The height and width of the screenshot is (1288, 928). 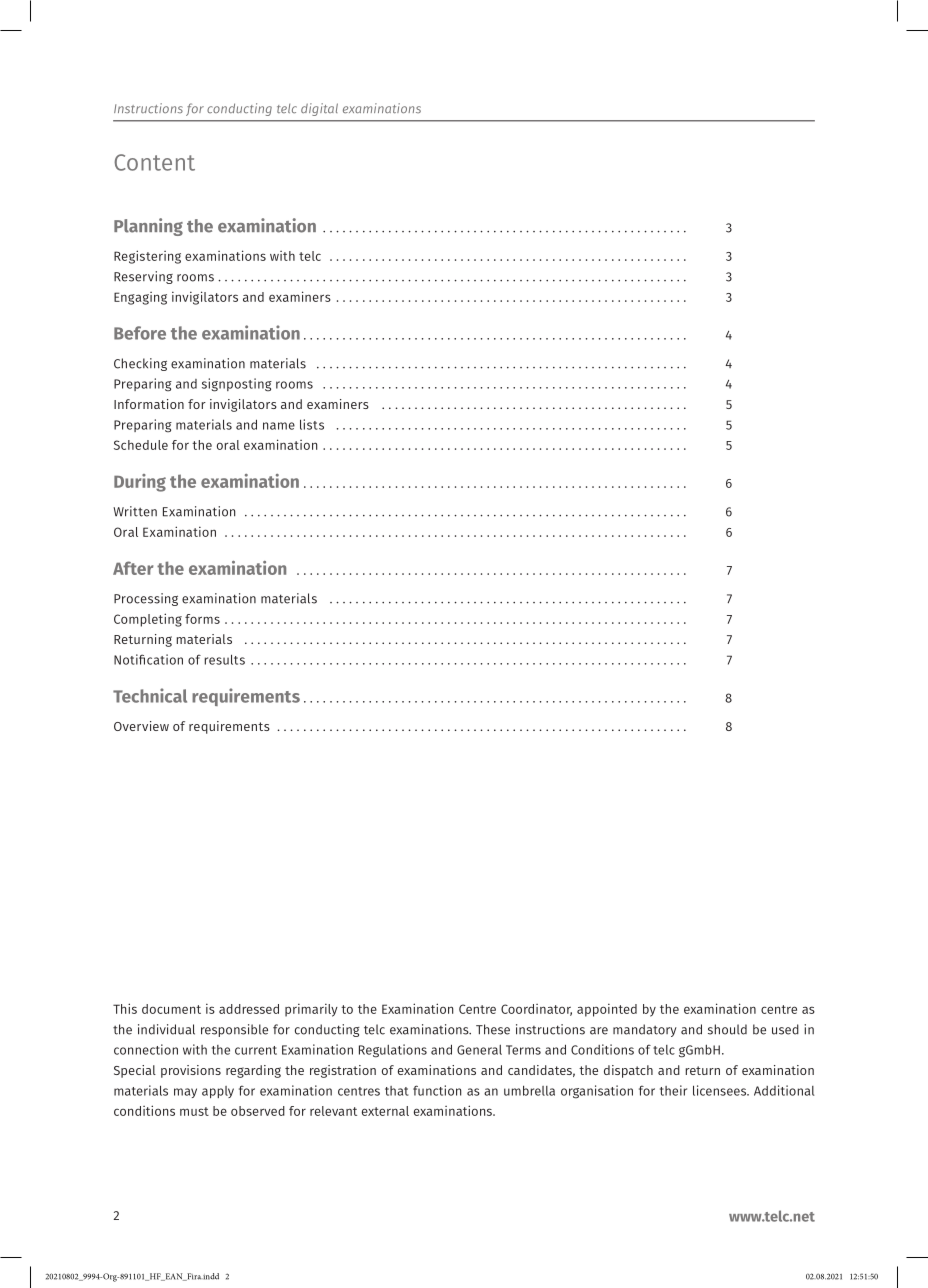 What do you see at coordinates (437, 1090) in the screenshot?
I see `function` at bounding box center [437, 1090].
